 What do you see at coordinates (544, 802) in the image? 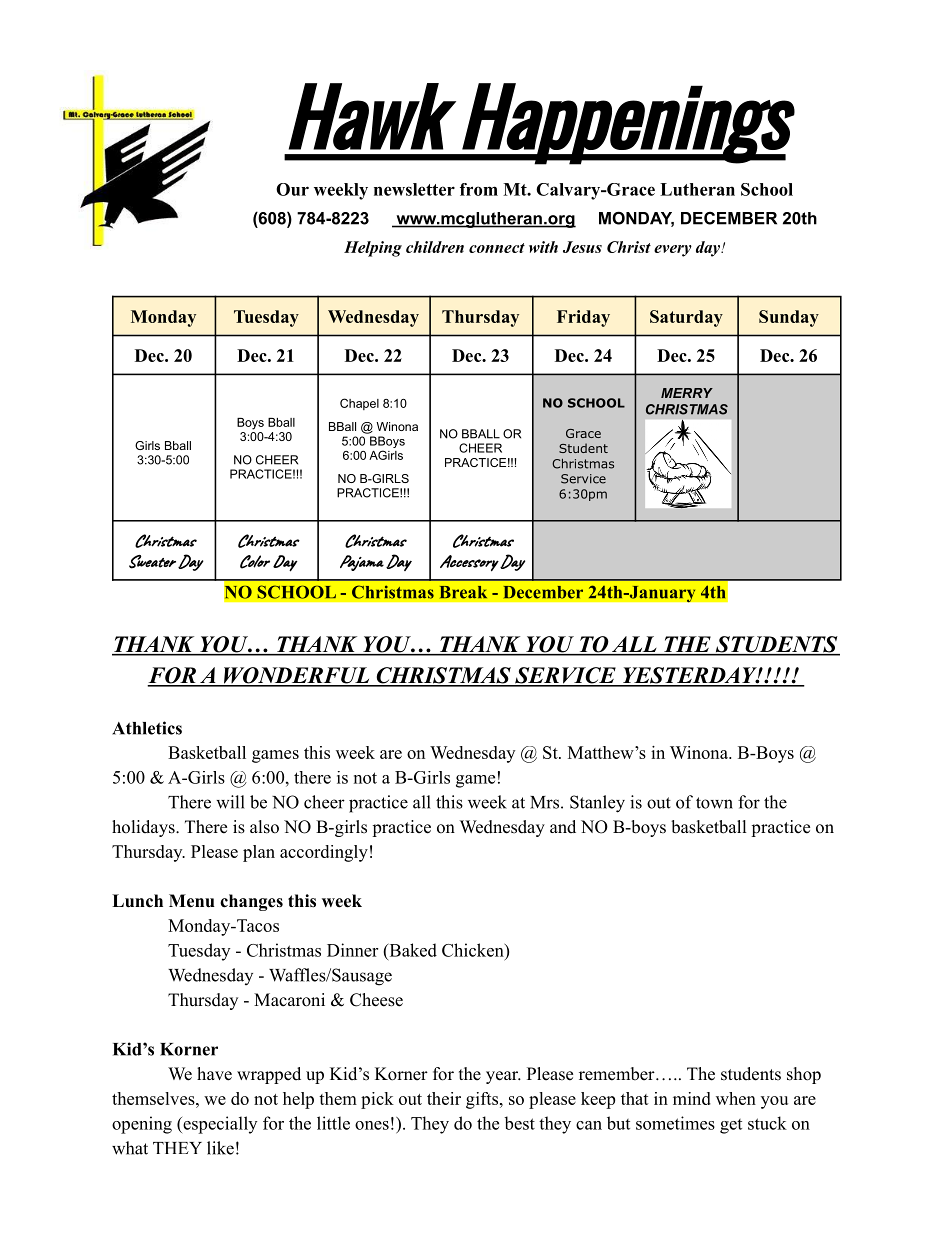
I see `Mrs` at bounding box center [544, 802].
